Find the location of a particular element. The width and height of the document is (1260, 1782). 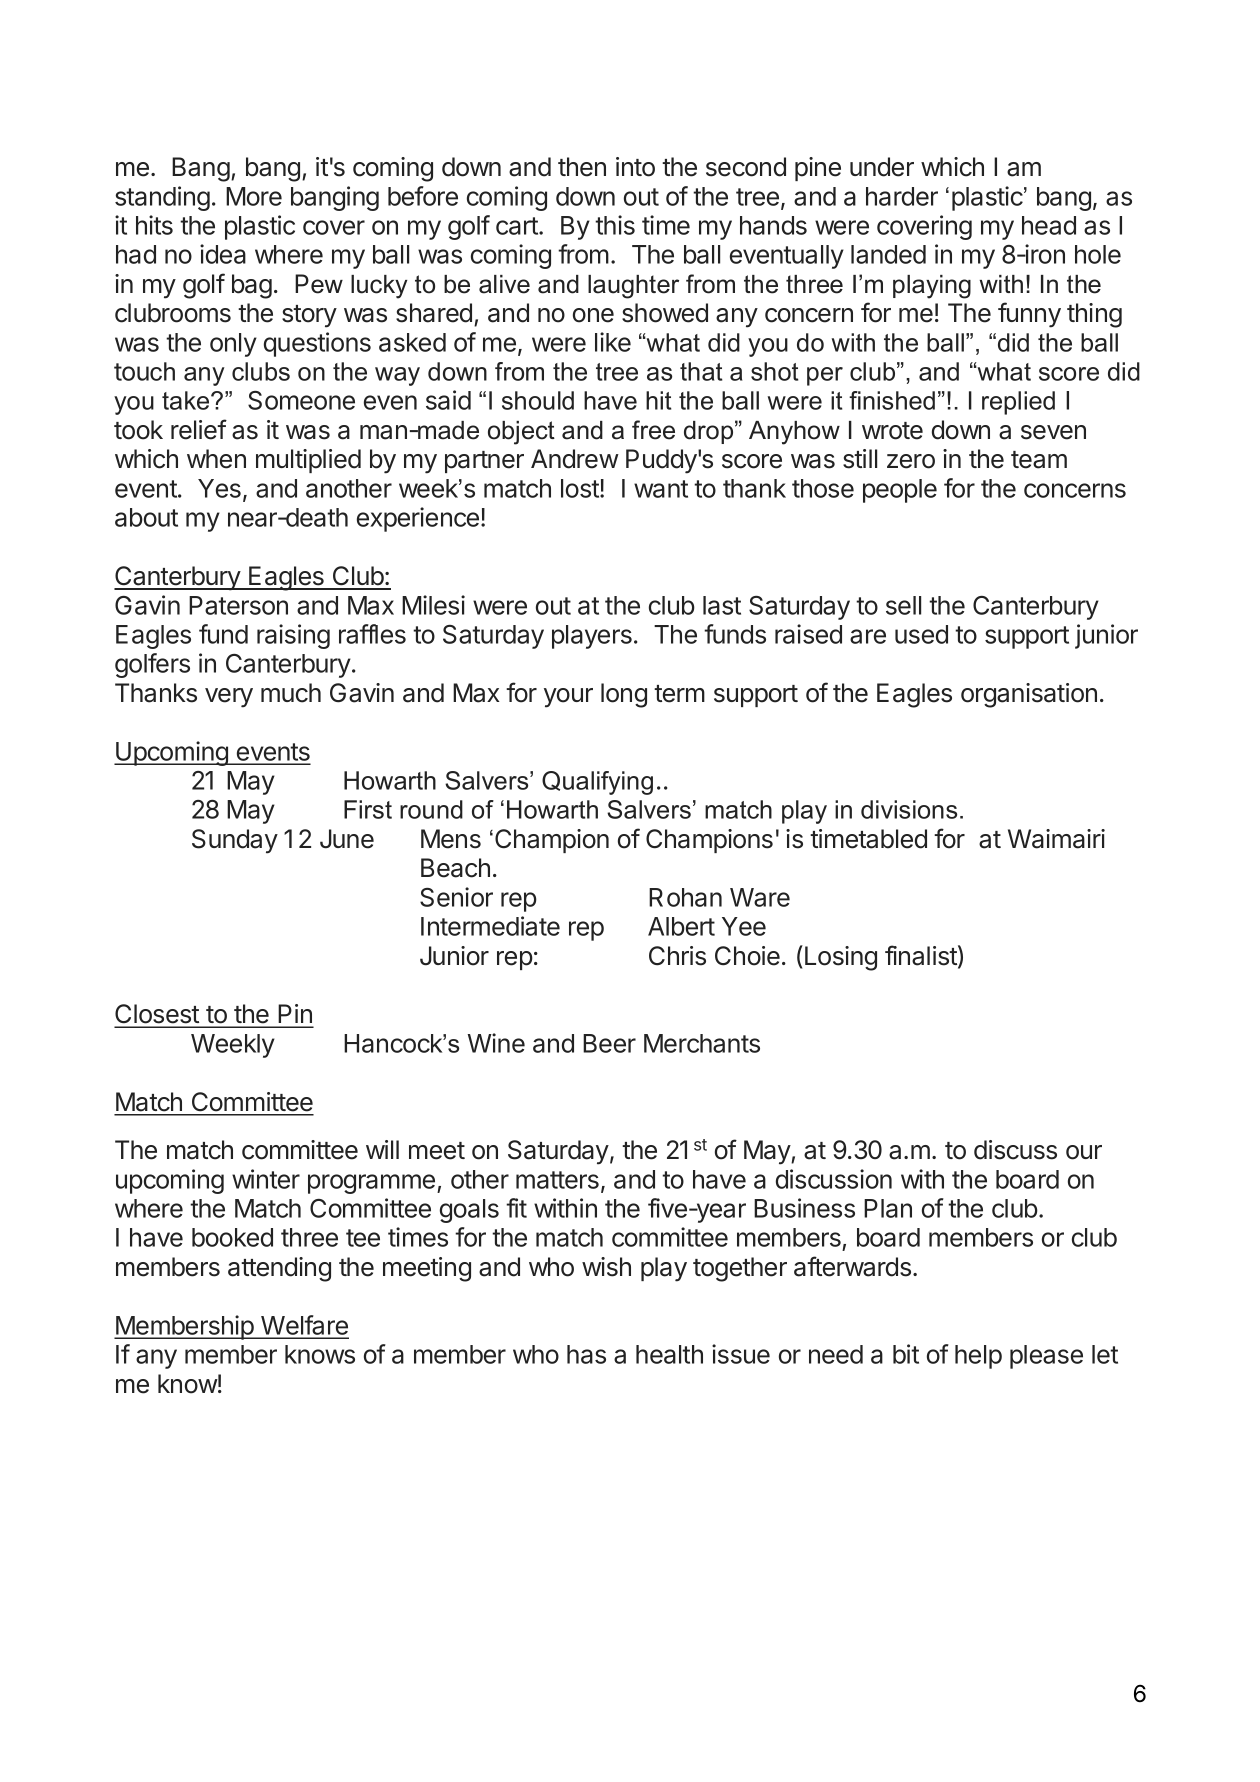

More is located at coordinates (254, 196).
